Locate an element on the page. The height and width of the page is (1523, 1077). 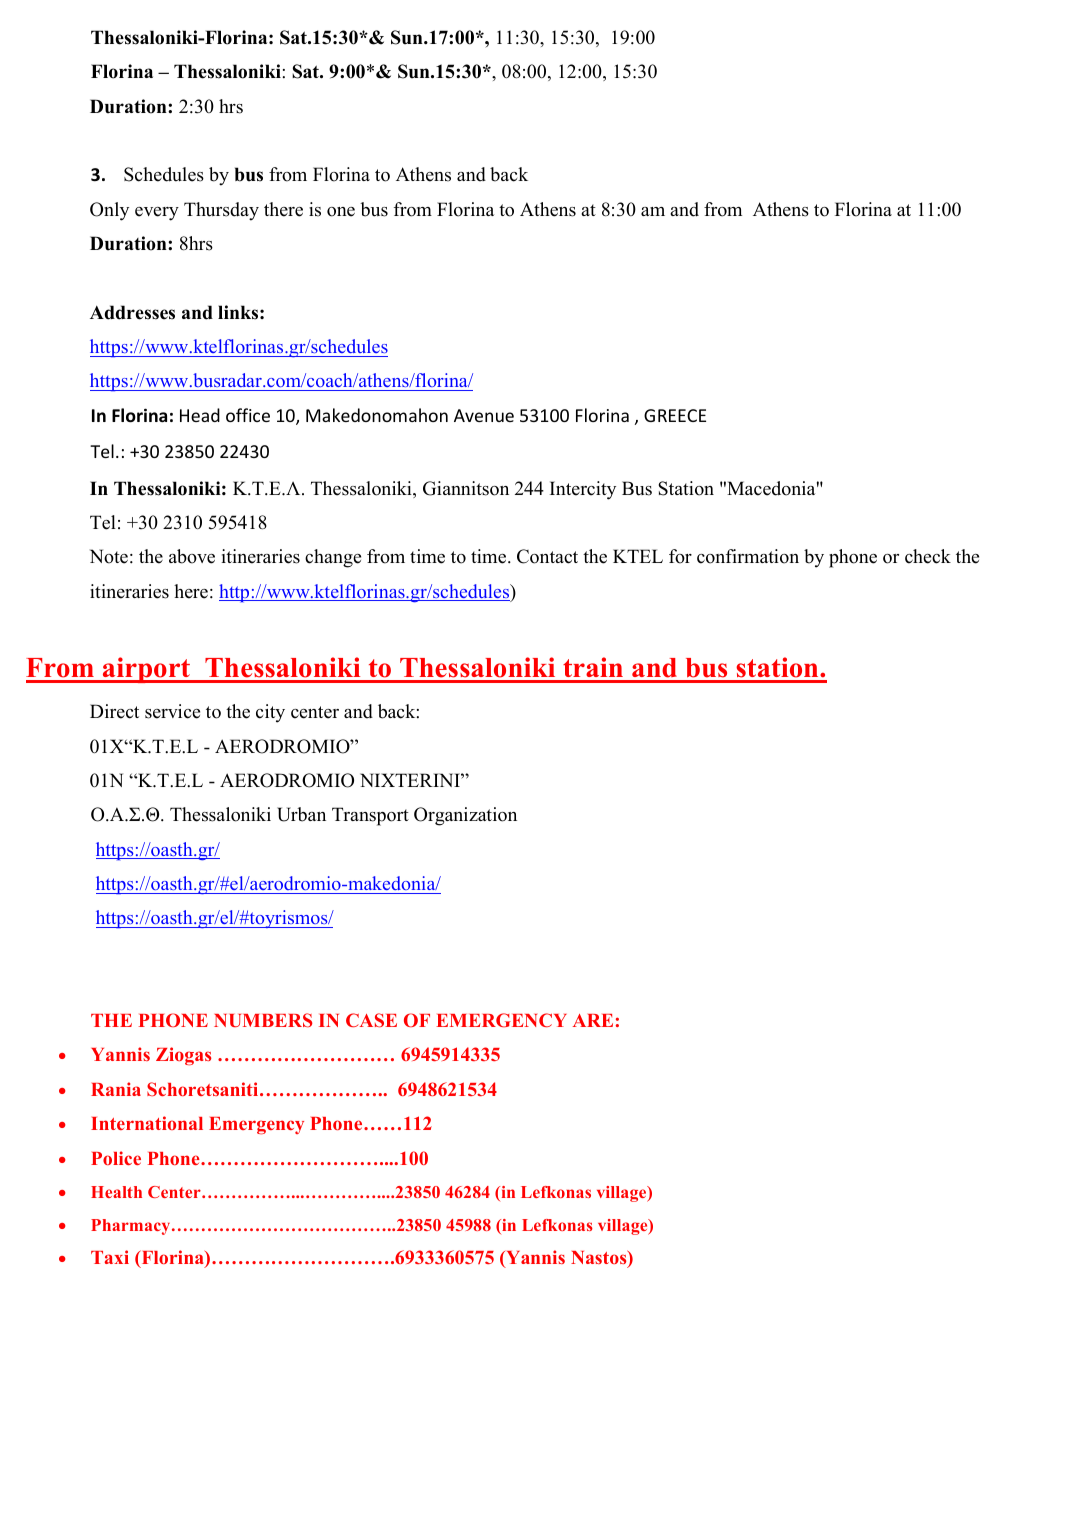
above is located at coordinates (192, 556).
